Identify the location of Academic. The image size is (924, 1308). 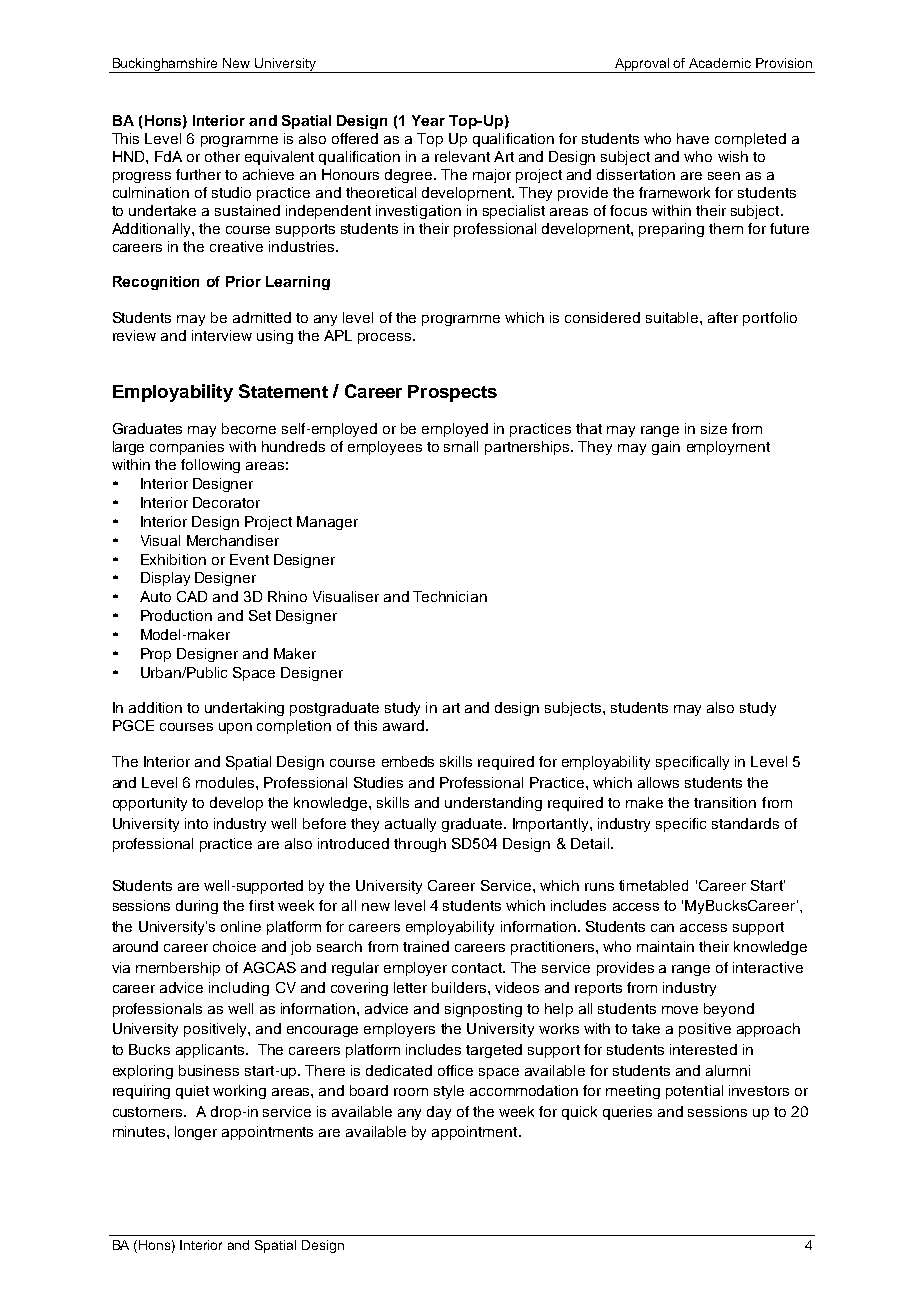
(720, 63).
